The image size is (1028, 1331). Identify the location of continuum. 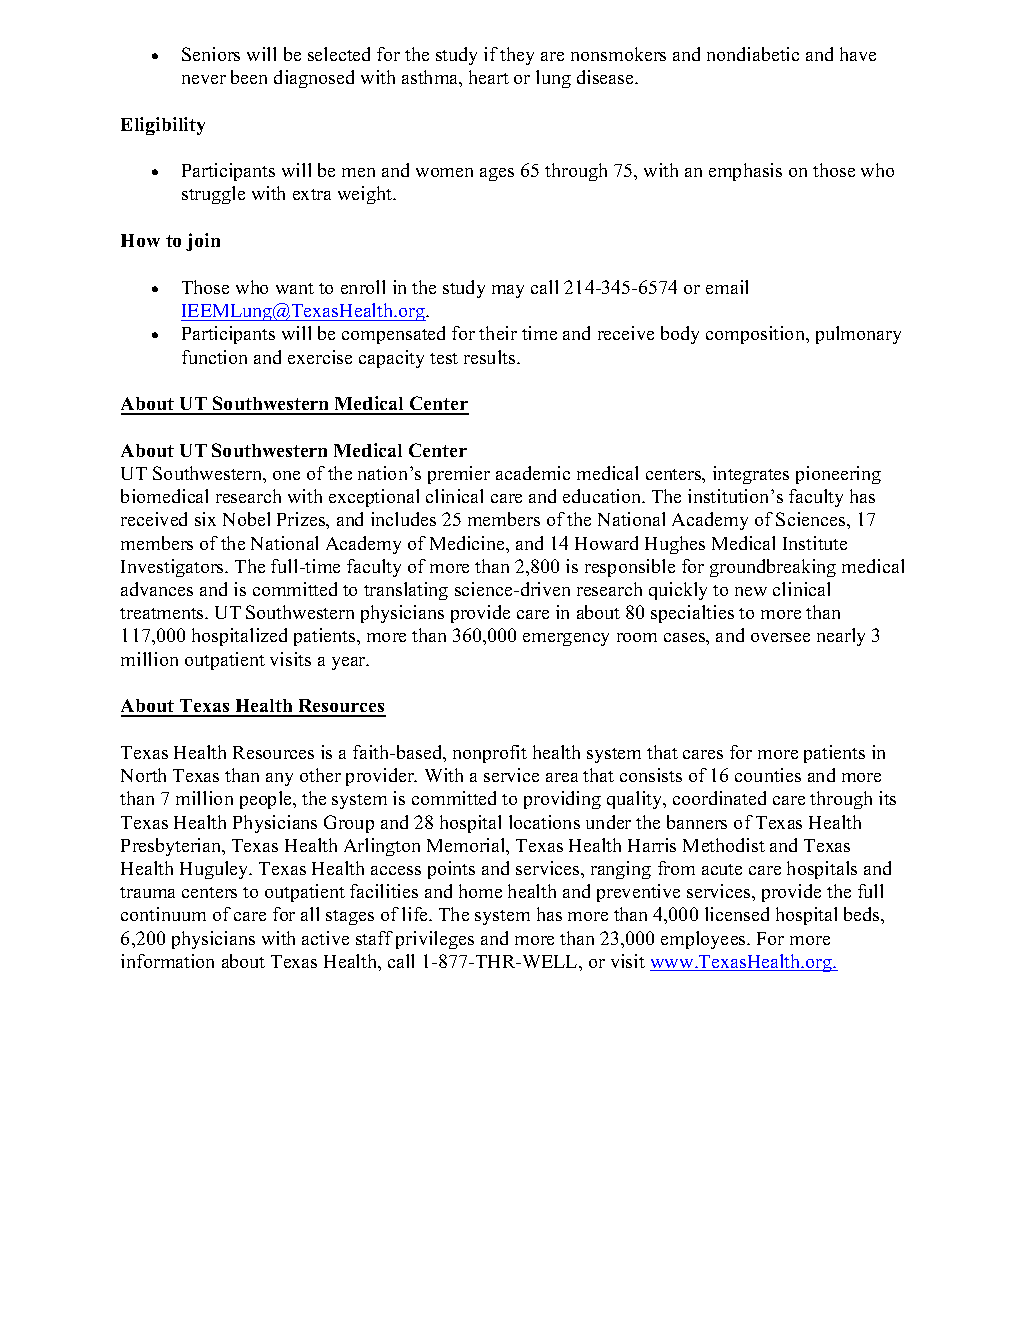
(163, 914).
